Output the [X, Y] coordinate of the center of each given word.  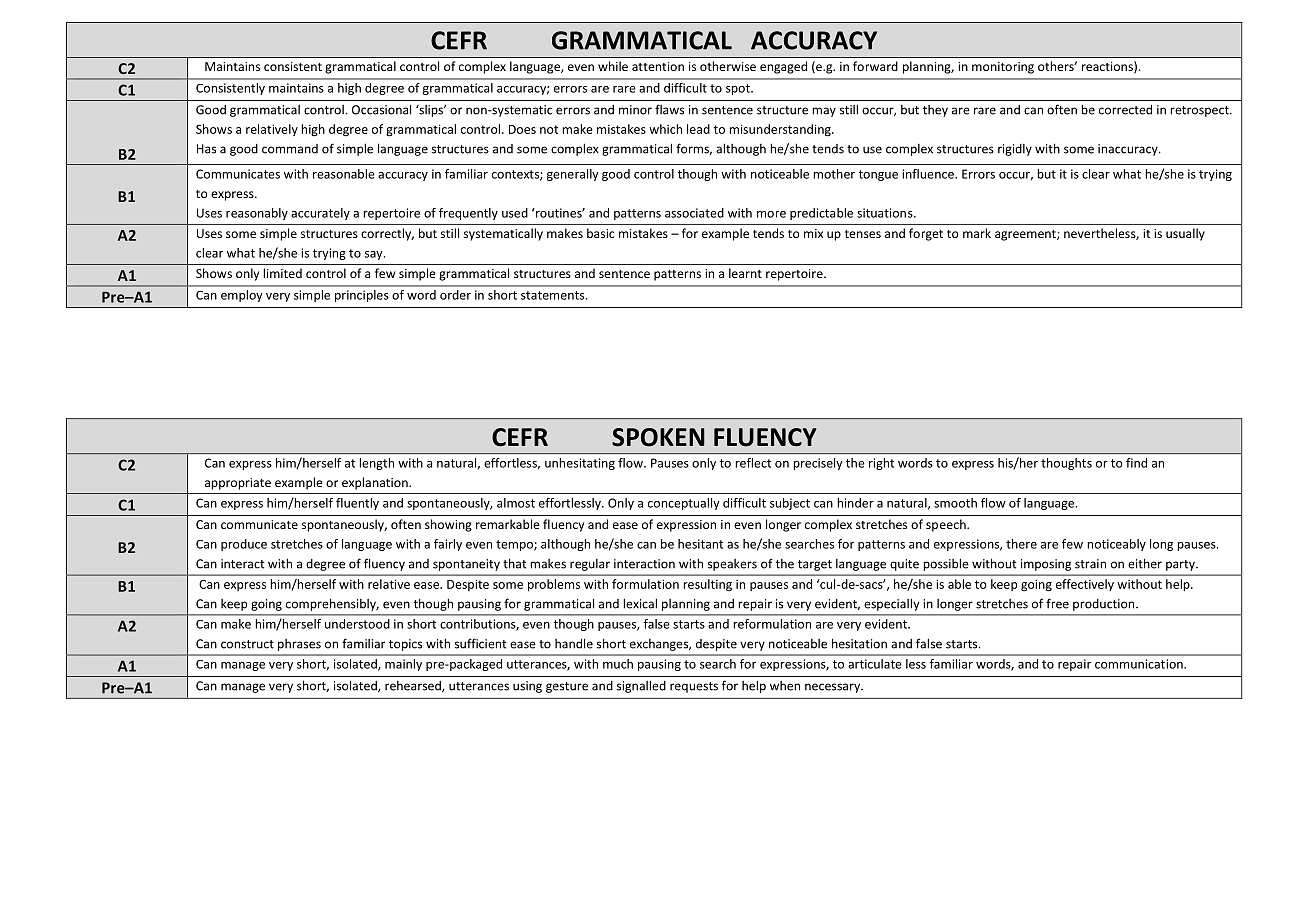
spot [739, 89]
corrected [1125, 109]
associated [694, 213]
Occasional [381, 109]
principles [362, 296]
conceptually [684, 504]
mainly [403, 665]
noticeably [1116, 545]
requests [694, 687]
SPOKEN [658, 437]
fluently [357, 504]
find [1136, 463]
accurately [320, 214]
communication [1140, 664]
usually [1185, 234]
